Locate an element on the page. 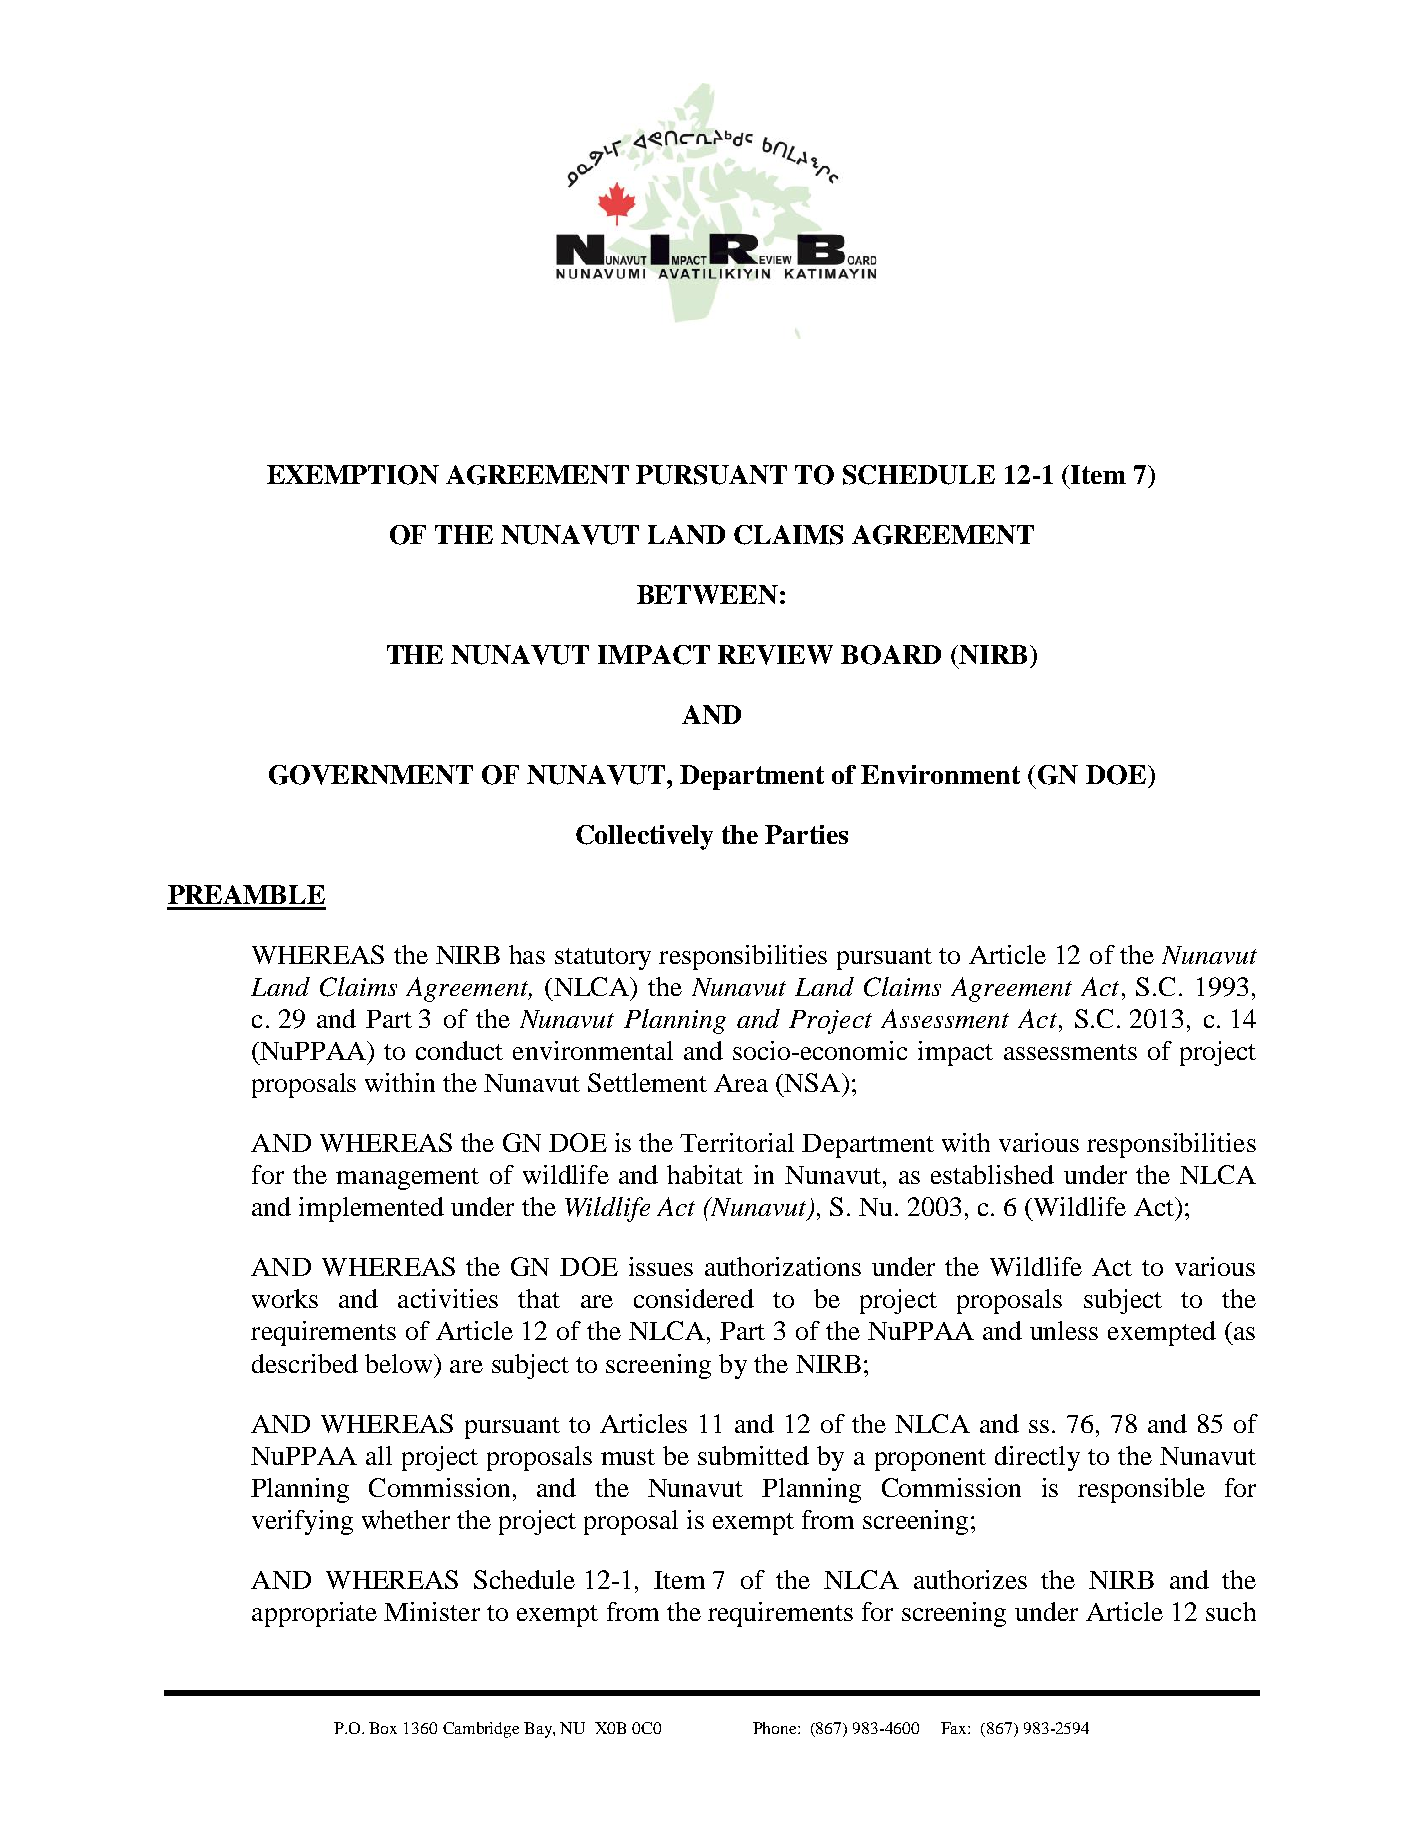  Box is located at coordinates (383, 1728).
